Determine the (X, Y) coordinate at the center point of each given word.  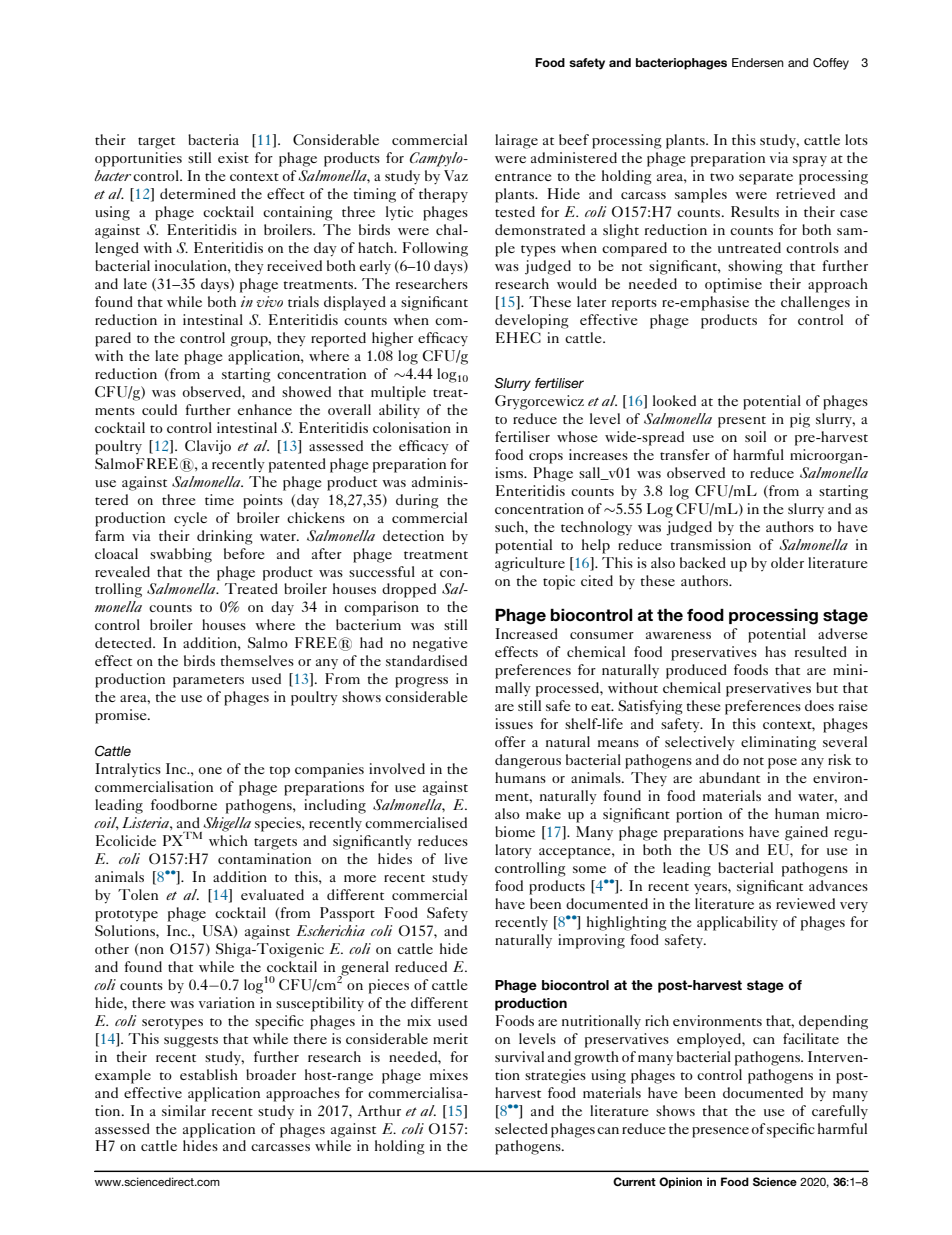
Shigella (226, 825)
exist (233, 157)
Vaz (456, 175)
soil (755, 436)
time (219, 499)
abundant (729, 777)
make (543, 813)
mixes (449, 1074)
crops (546, 458)
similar (184, 1110)
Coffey (831, 64)
